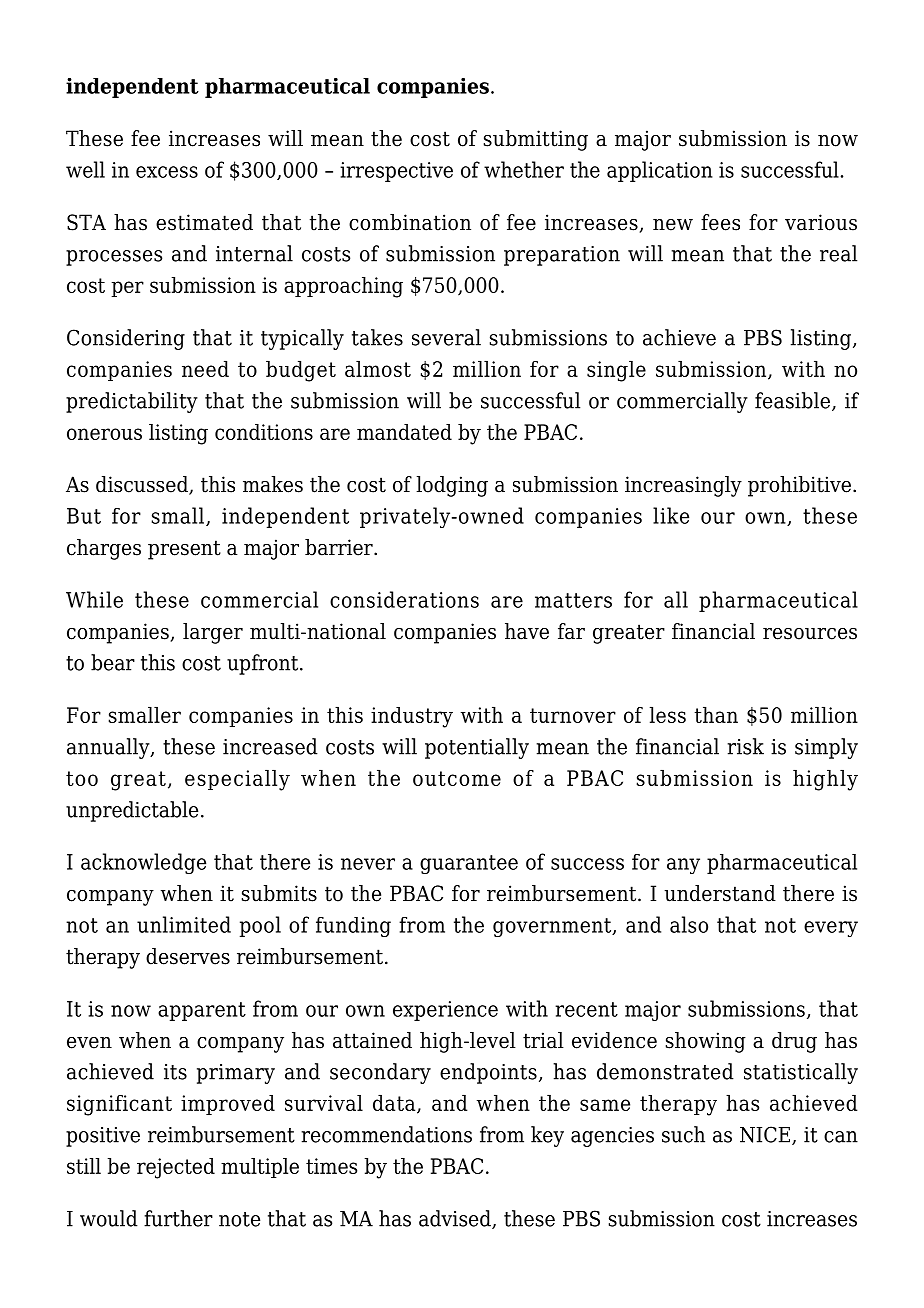  I want to click on lodging, so click(452, 486).
